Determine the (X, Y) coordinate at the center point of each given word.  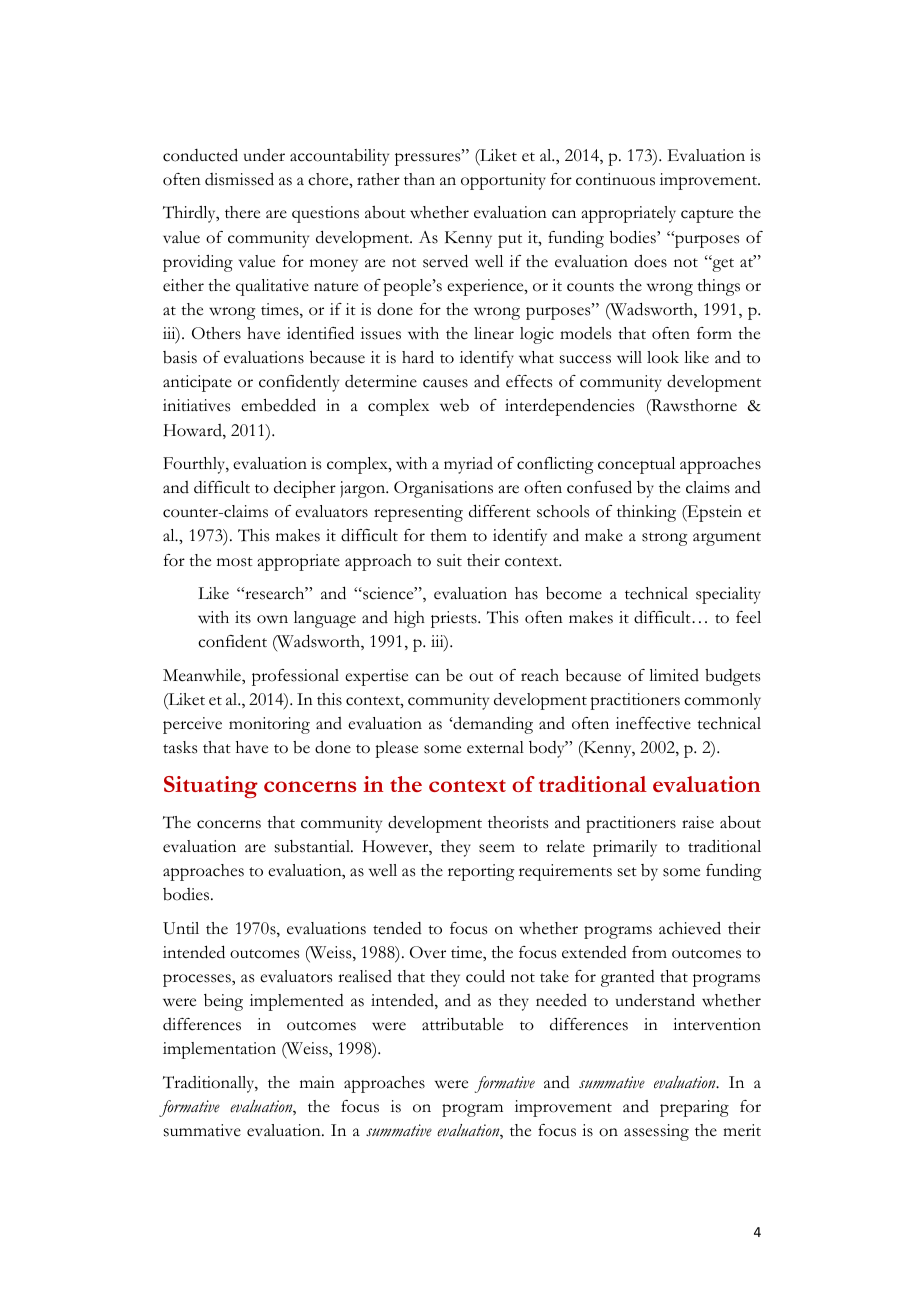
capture (707, 216)
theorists (518, 822)
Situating (211, 787)
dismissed (239, 179)
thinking (646, 513)
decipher (305, 489)
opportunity (503, 181)
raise (698, 822)
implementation (219, 1050)
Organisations (443, 489)
